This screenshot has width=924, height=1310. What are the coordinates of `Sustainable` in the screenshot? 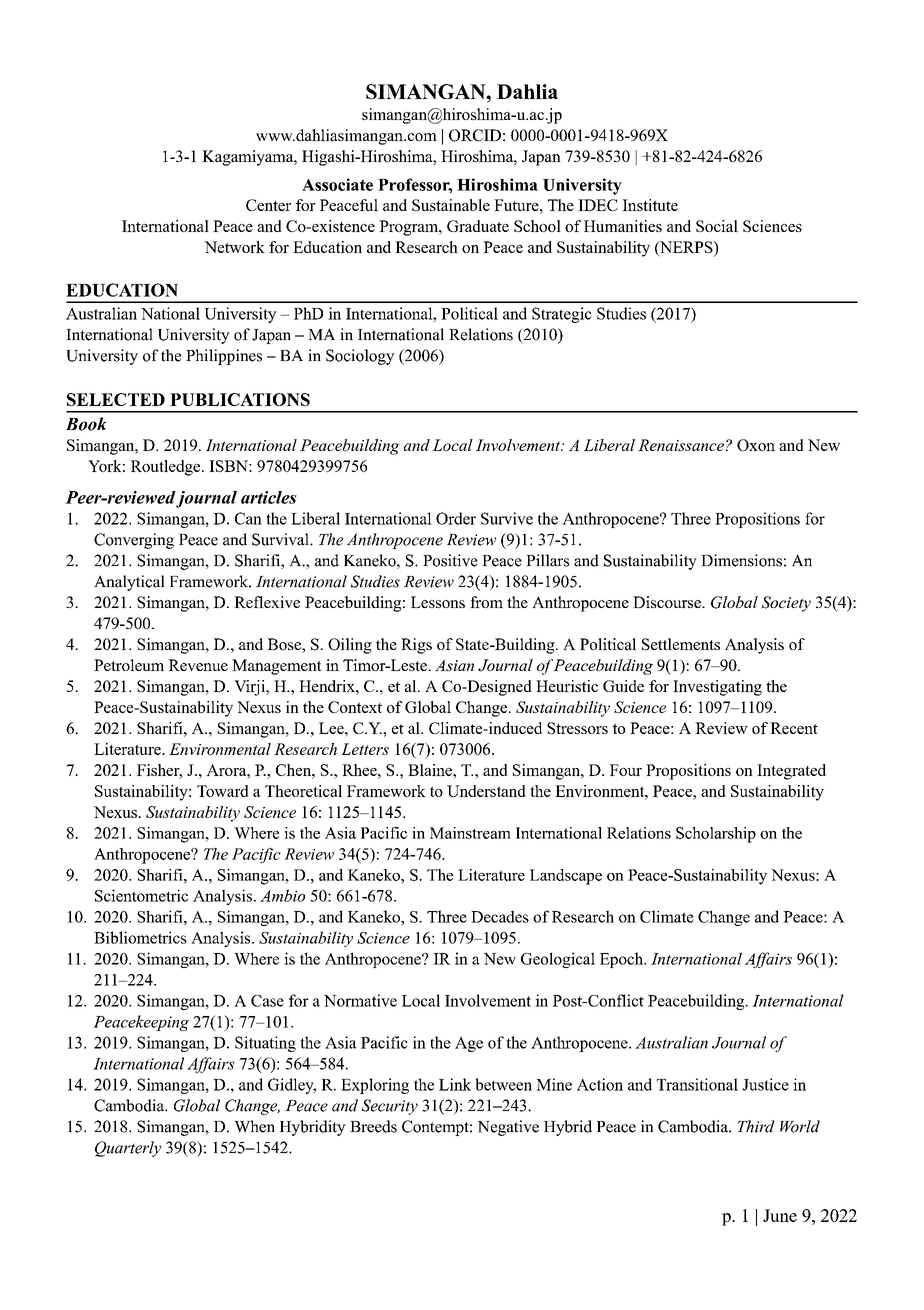 It's located at (451, 205).
